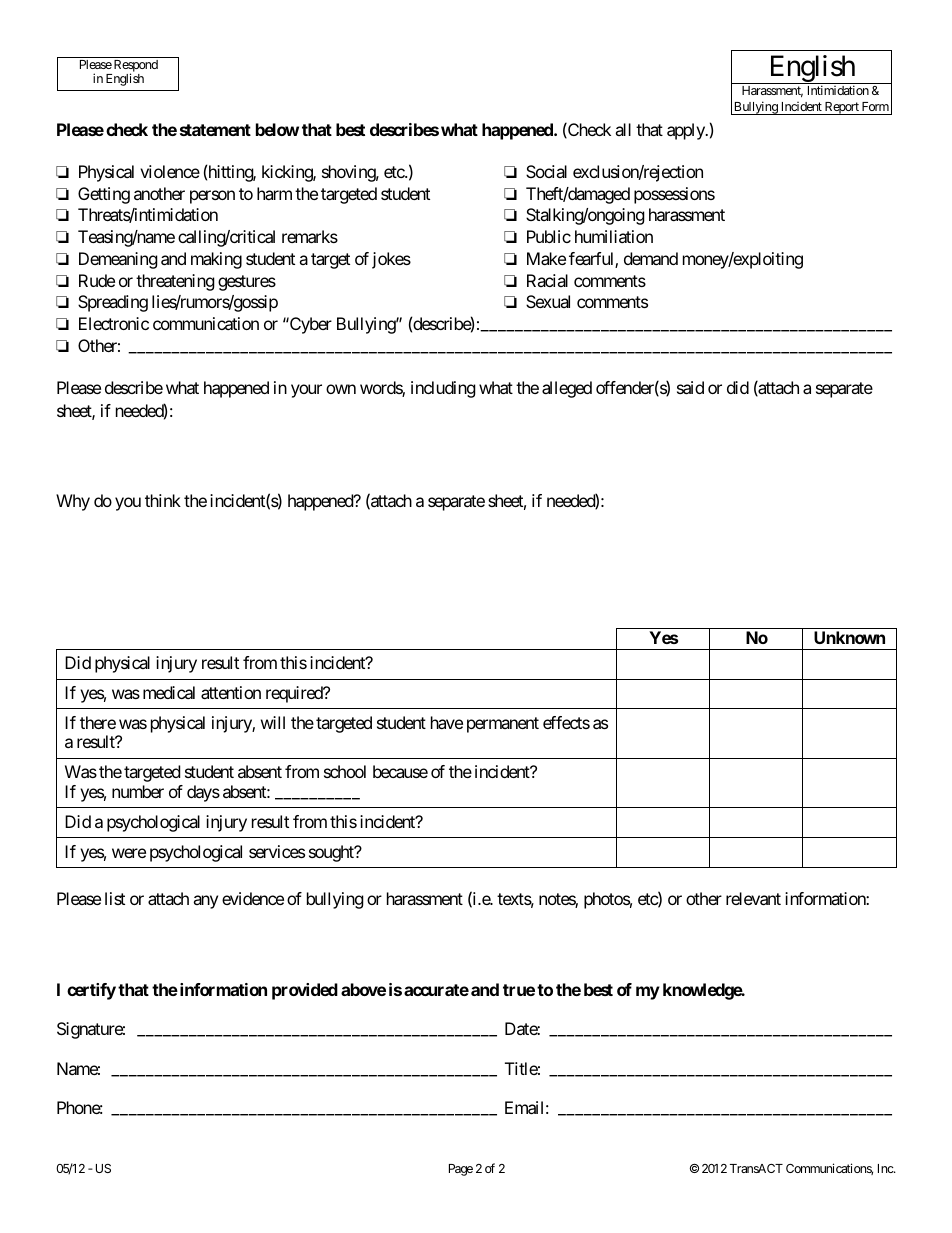 The width and height of the screenshot is (952, 1233). What do you see at coordinates (447, 722) in the screenshot?
I see `have` at bounding box center [447, 722].
